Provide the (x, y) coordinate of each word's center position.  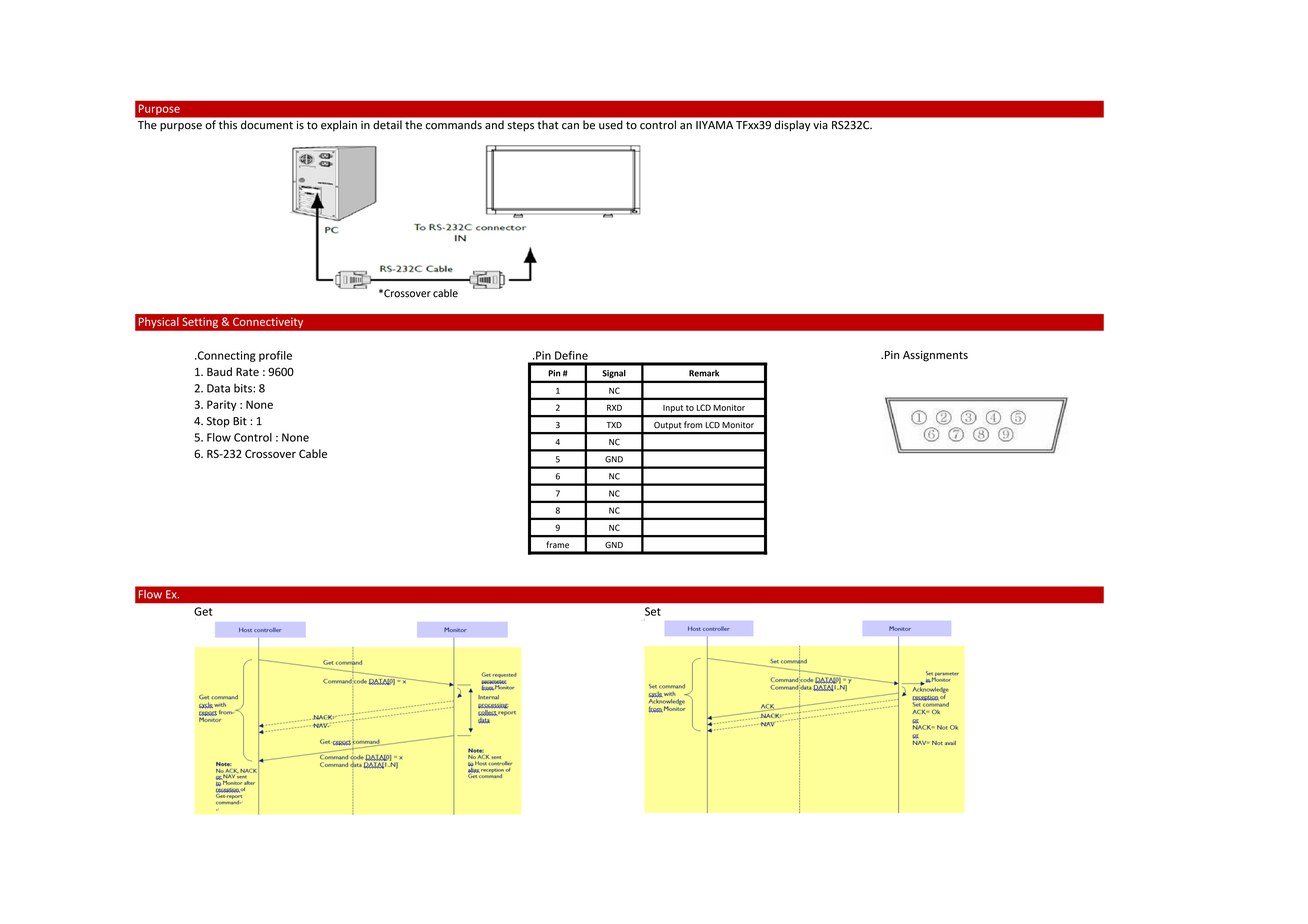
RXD (614, 407)
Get (203, 611)
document (267, 124)
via (820, 125)
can (570, 126)
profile (275, 356)
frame (558, 544)
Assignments (935, 356)
